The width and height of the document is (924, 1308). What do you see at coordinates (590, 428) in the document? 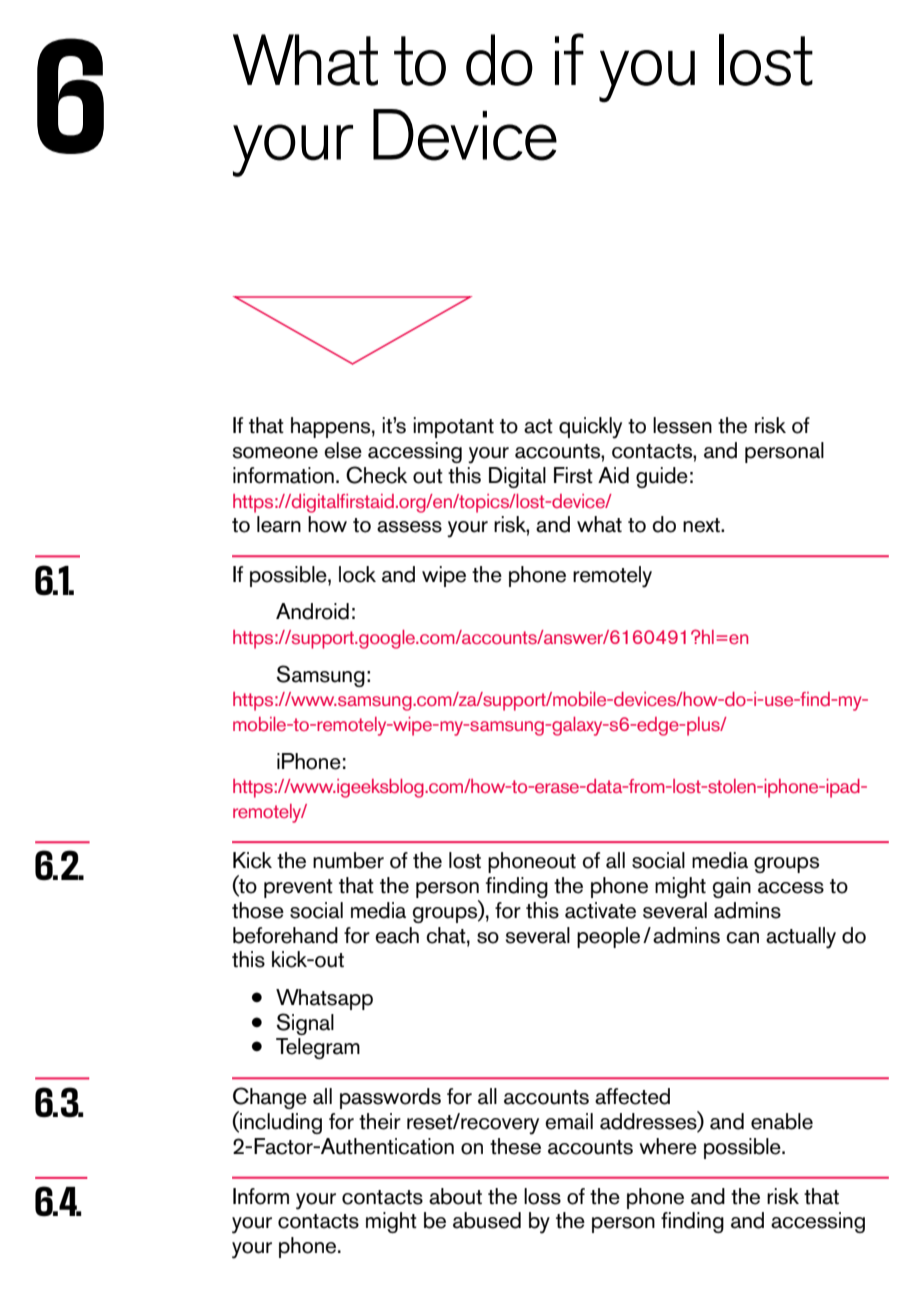
I see `quickly` at bounding box center [590, 428].
